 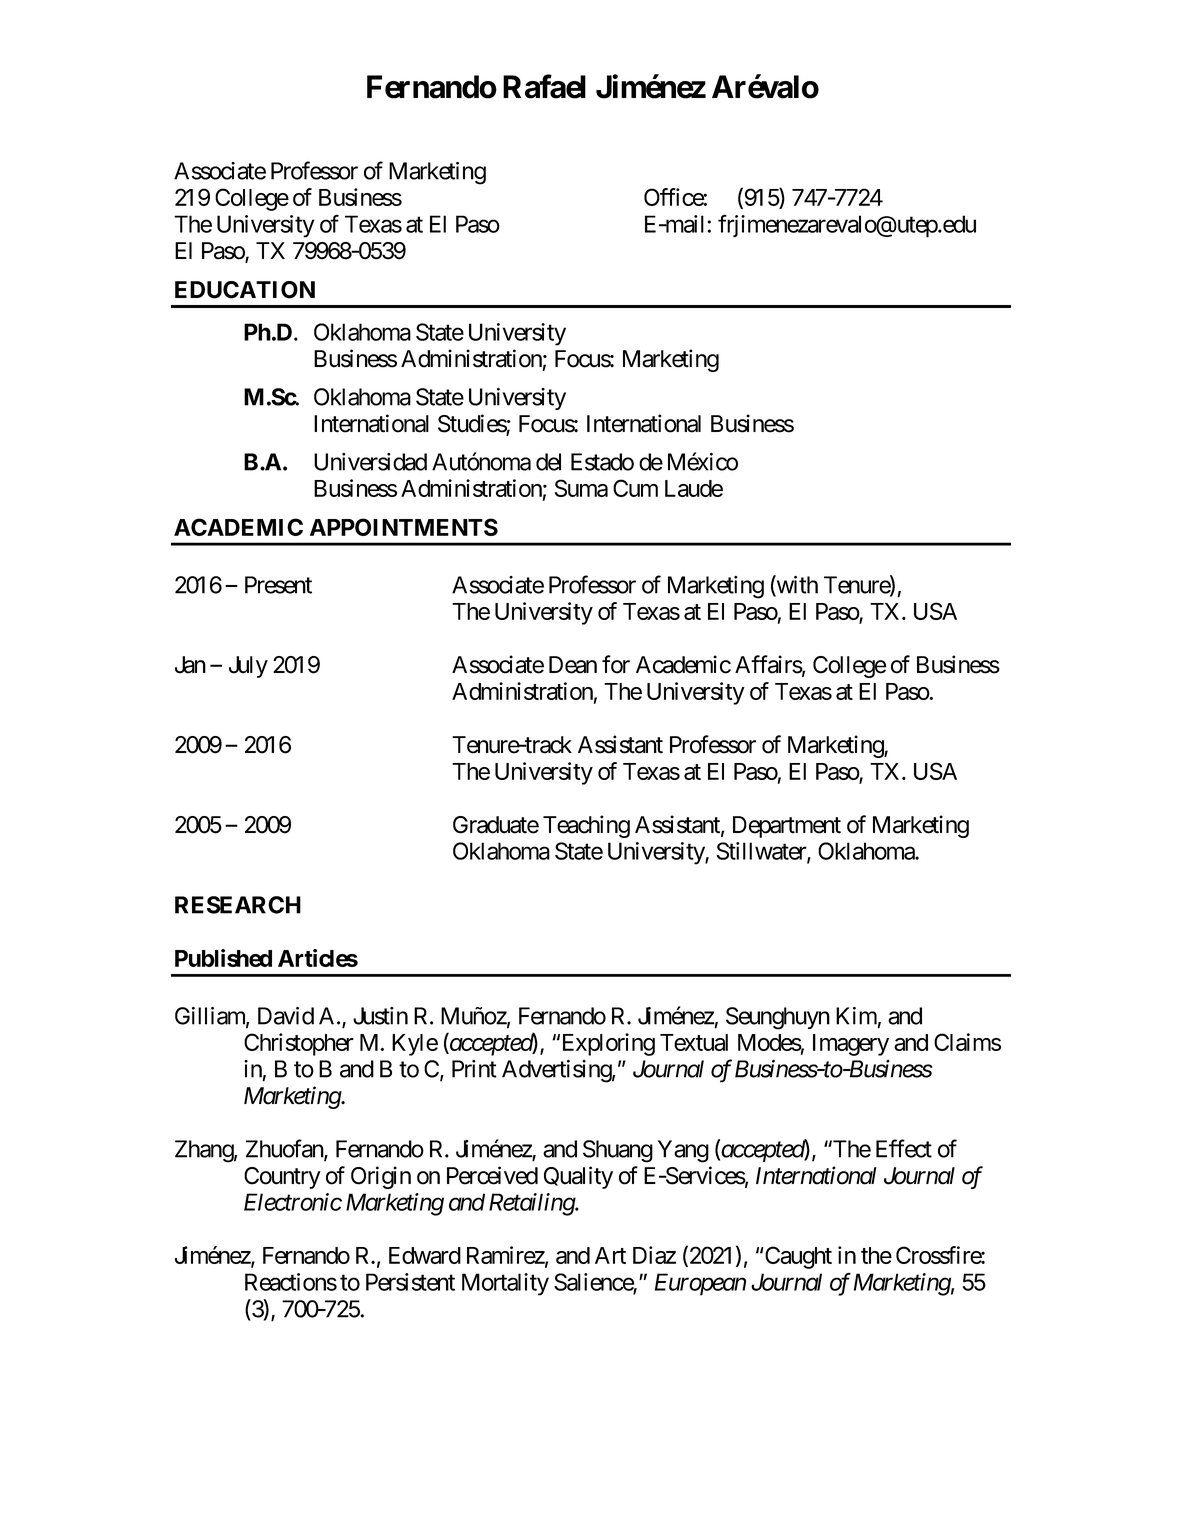 What do you see at coordinates (544, 86) in the screenshot?
I see `Rafael` at bounding box center [544, 86].
